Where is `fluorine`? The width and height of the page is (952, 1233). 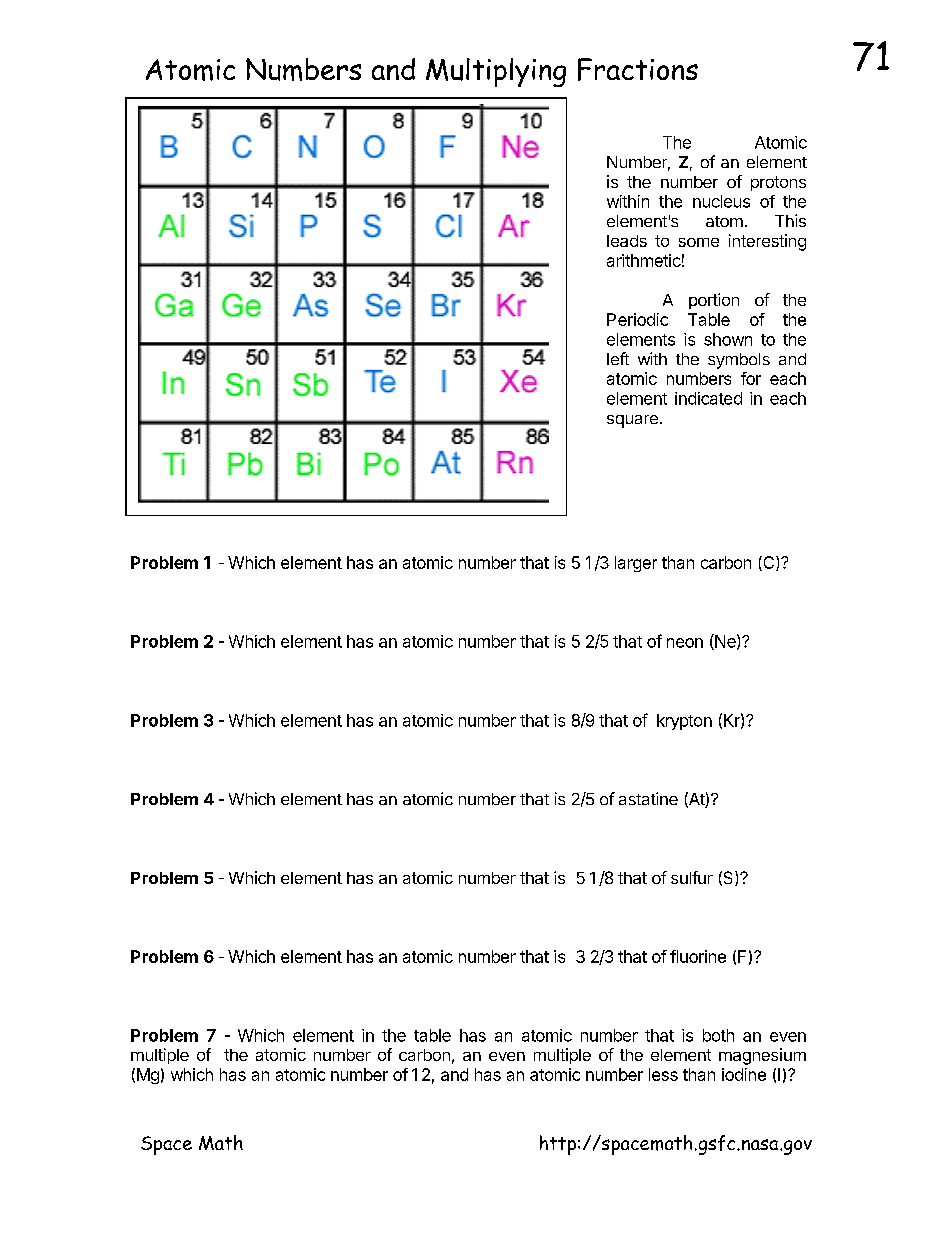 fluorine is located at coordinates (698, 956).
